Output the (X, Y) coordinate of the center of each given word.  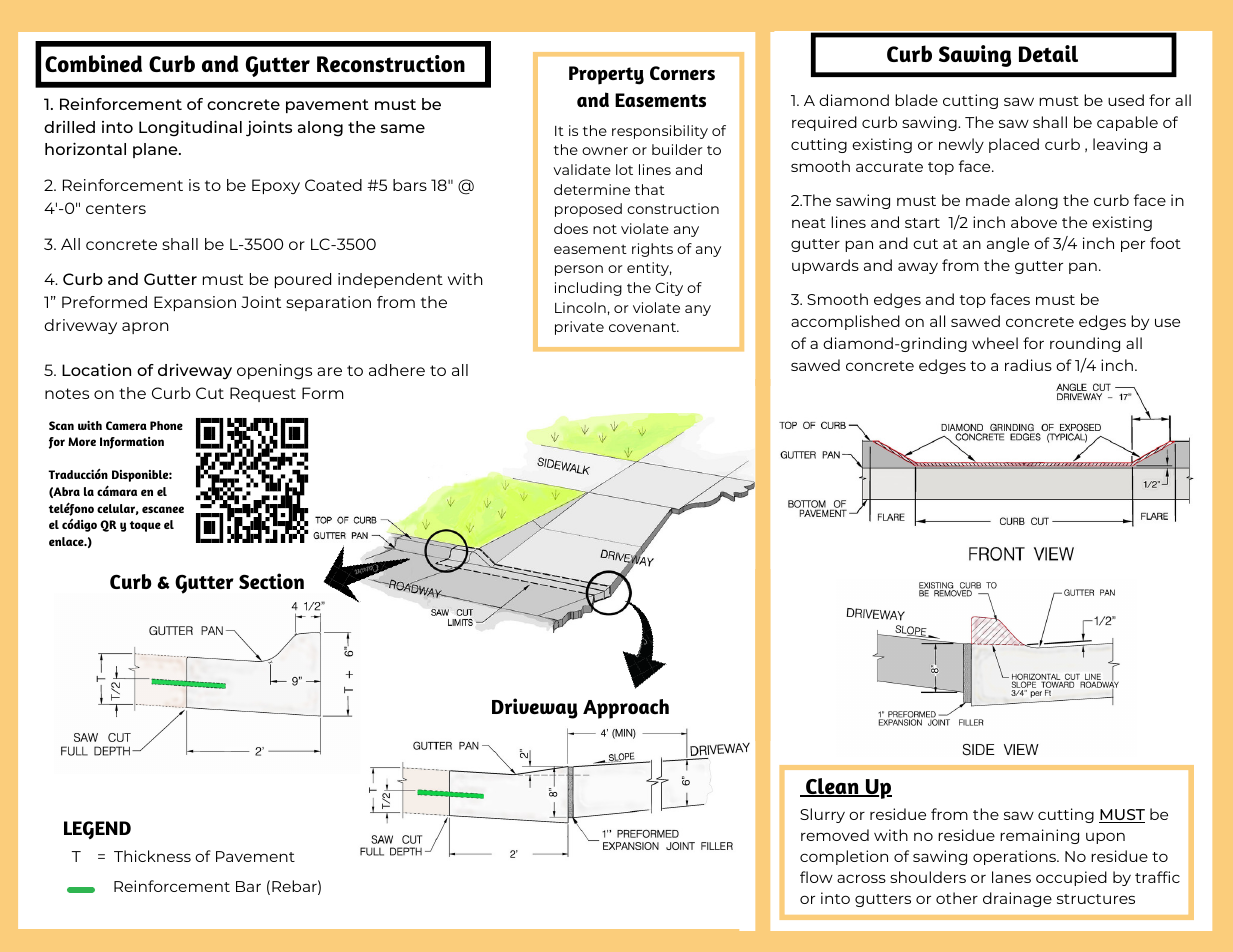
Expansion (195, 303)
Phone (166, 425)
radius (1028, 365)
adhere (397, 370)
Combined (93, 64)
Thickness (152, 856)
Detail (1048, 53)
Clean (832, 787)
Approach (626, 709)
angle (1008, 244)
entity (649, 269)
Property (606, 75)
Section (271, 581)
